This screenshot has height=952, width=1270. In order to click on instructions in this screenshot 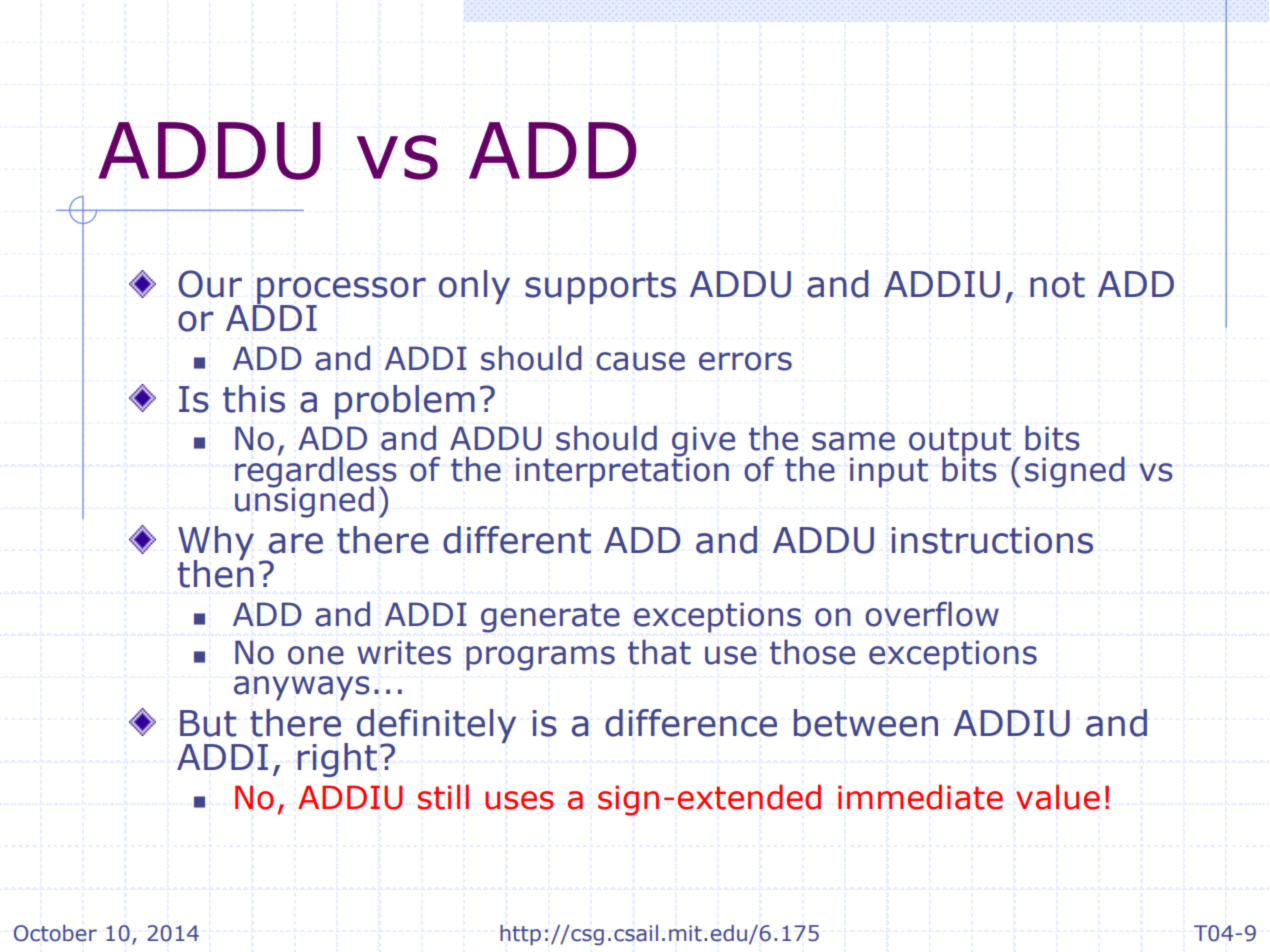, I will do `click(992, 540)`.
